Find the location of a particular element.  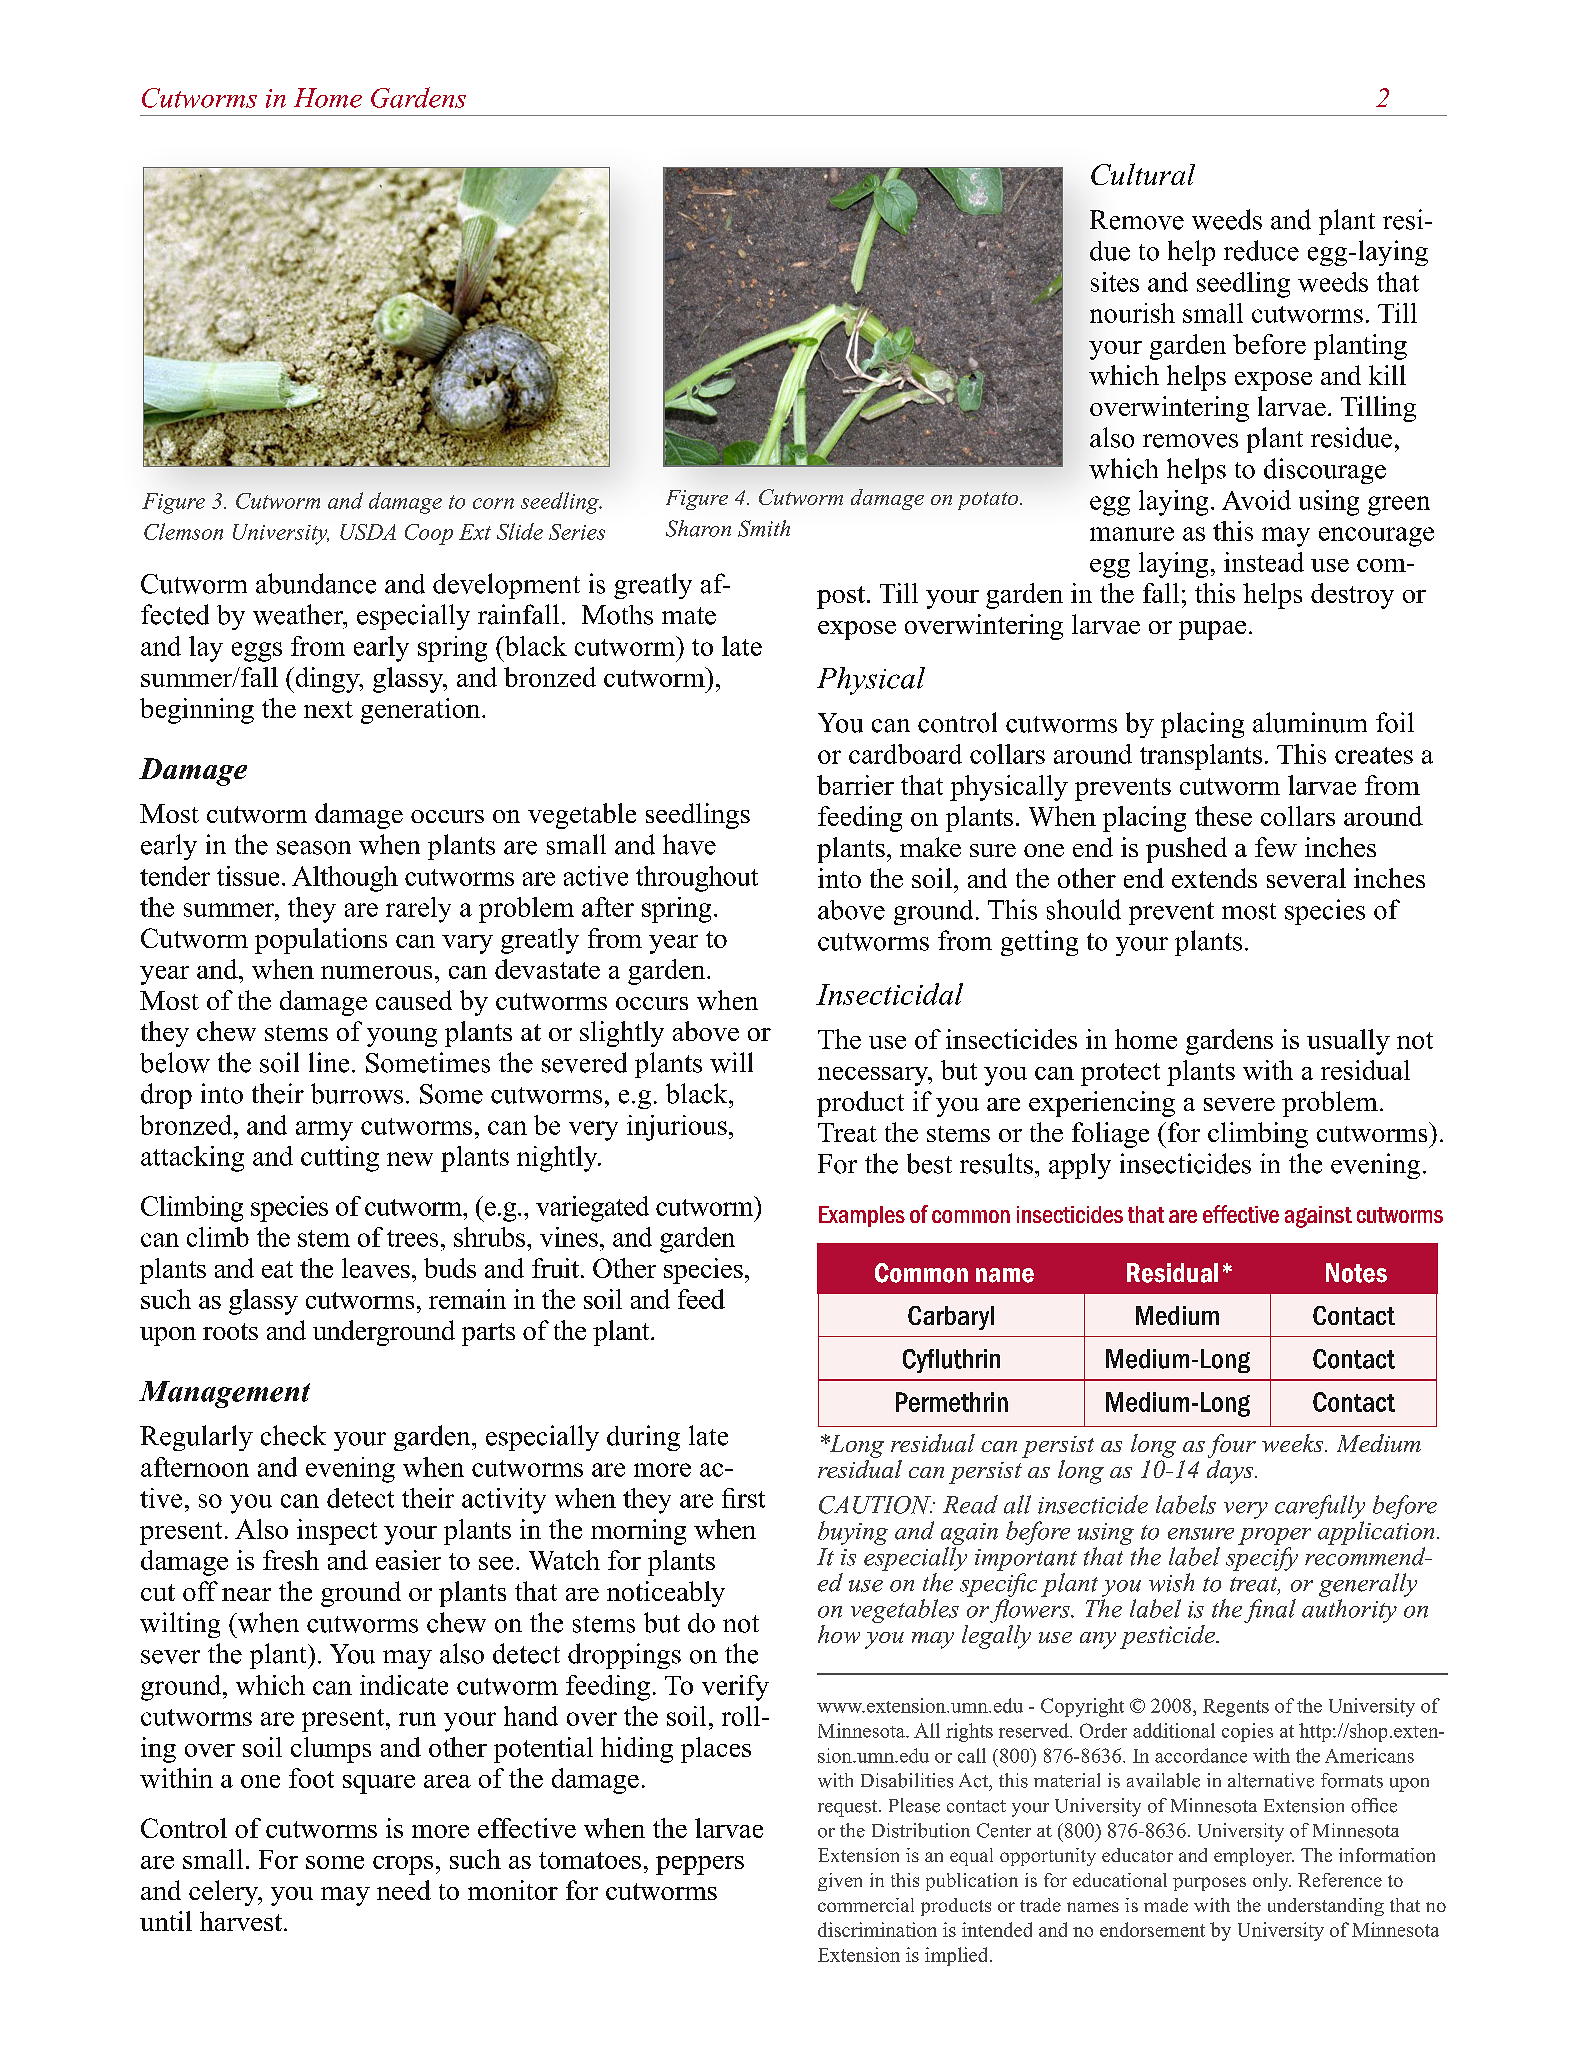

reduce is located at coordinates (1261, 250).
